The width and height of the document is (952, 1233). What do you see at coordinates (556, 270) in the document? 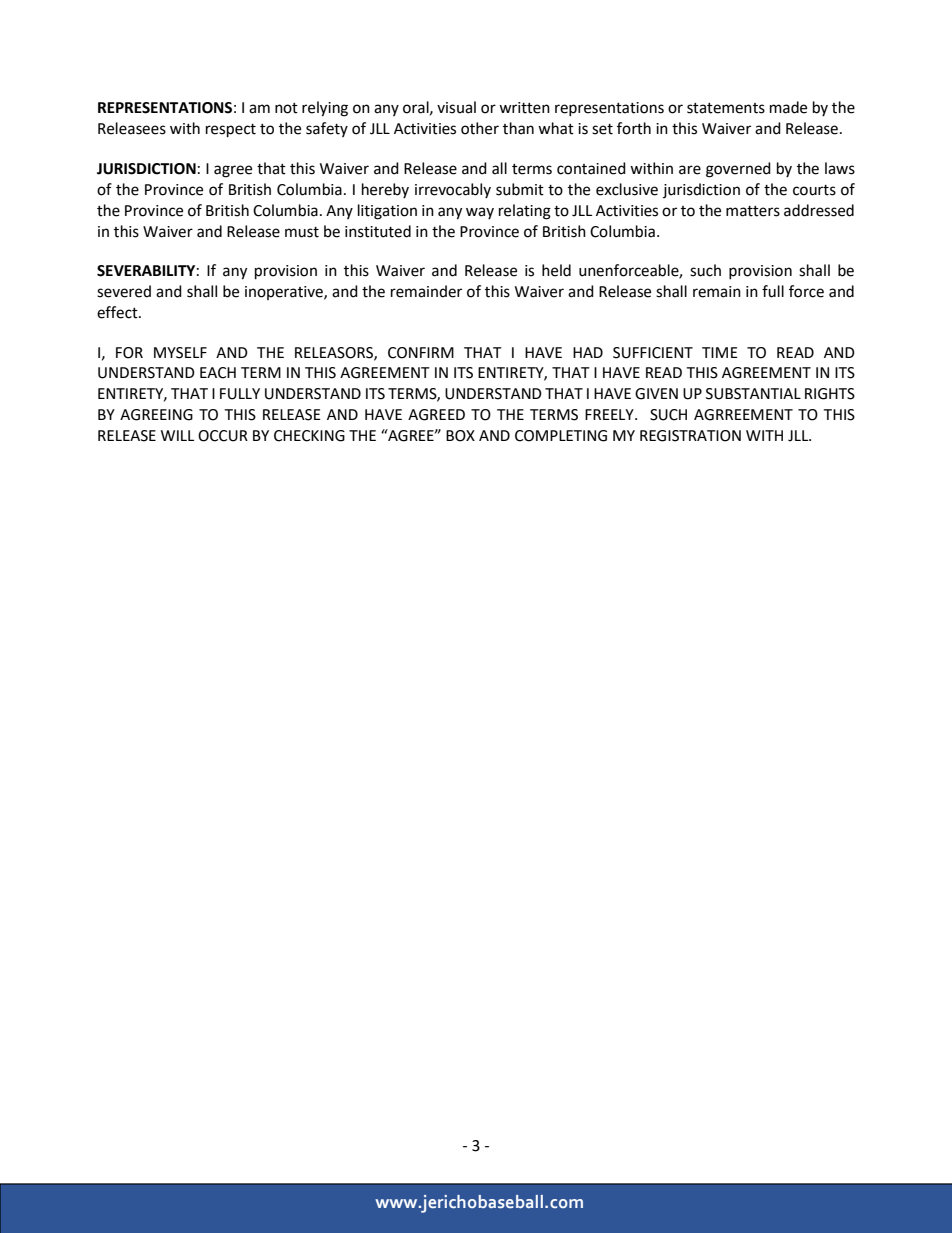
I see `held` at bounding box center [556, 270].
